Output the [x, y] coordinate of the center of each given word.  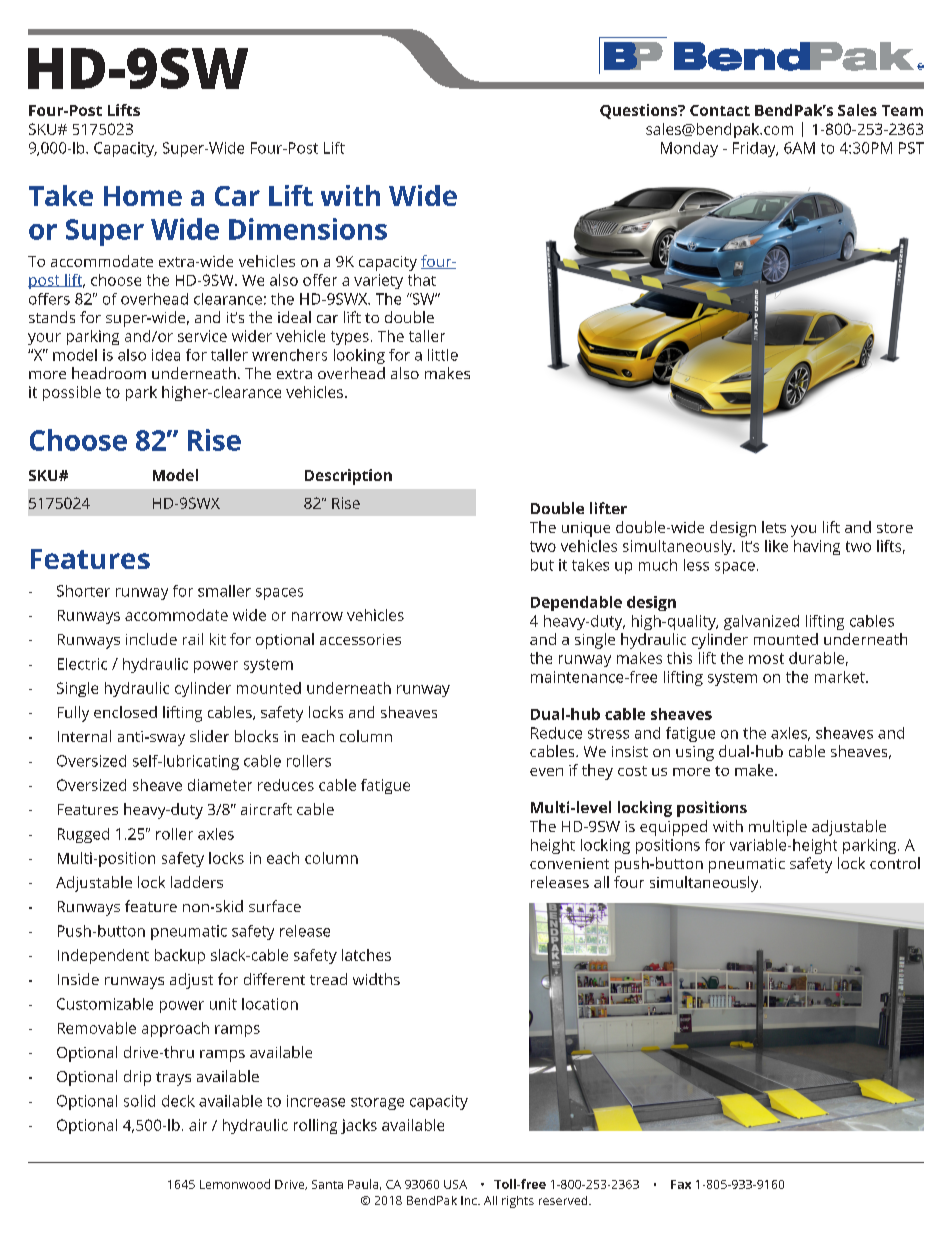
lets [774, 527]
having [817, 547]
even [546, 772]
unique [586, 529]
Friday [755, 149]
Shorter [83, 591]
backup [180, 956]
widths [376, 979]
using [695, 753]
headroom [109, 373]
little [443, 355]
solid [139, 1101]
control [895, 863]
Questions [640, 111]
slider [209, 736]
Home [143, 196]
